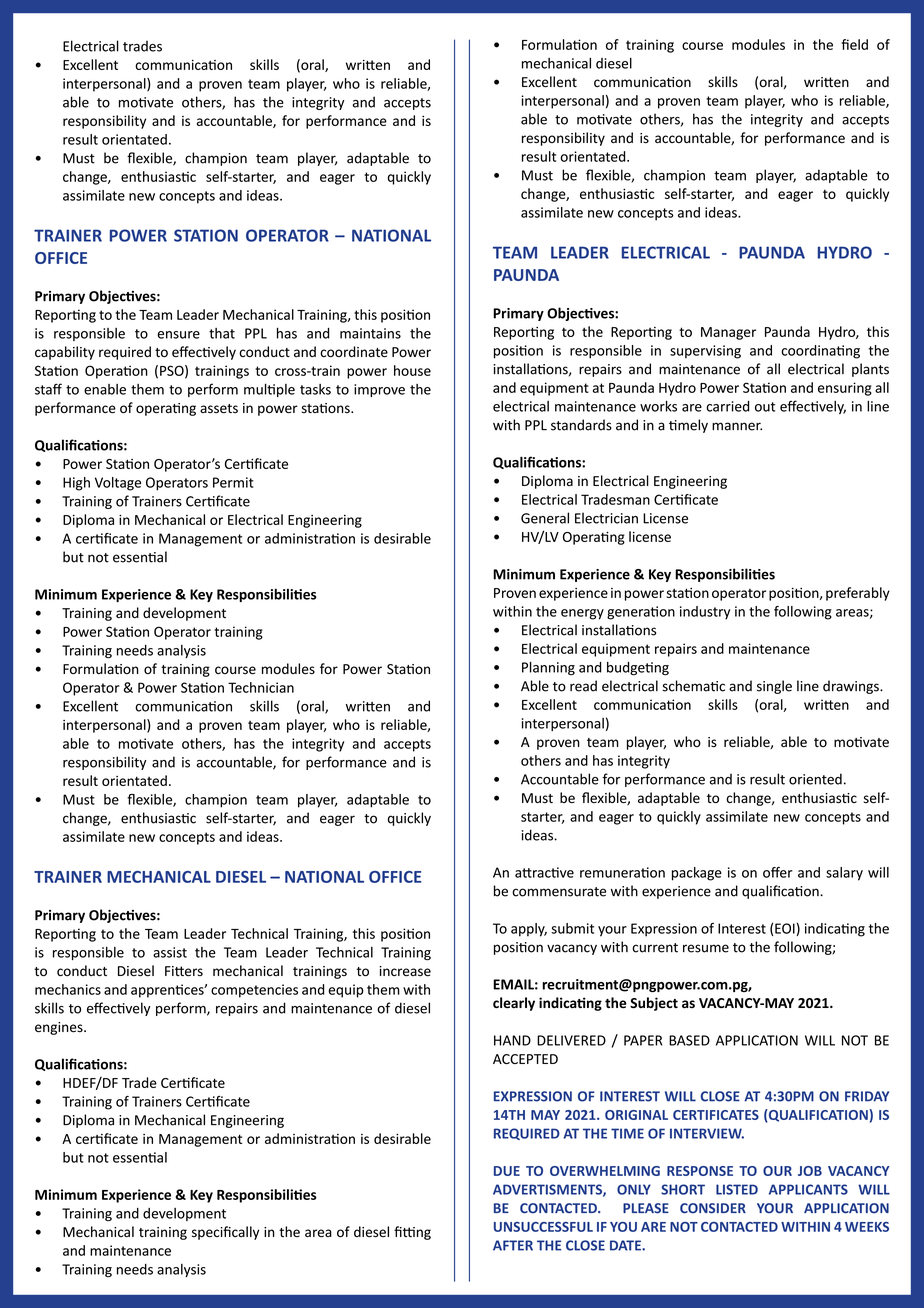 This screenshot has height=1308, width=924. What do you see at coordinates (225, 1233) in the screenshot?
I see `specifically` at bounding box center [225, 1233].
